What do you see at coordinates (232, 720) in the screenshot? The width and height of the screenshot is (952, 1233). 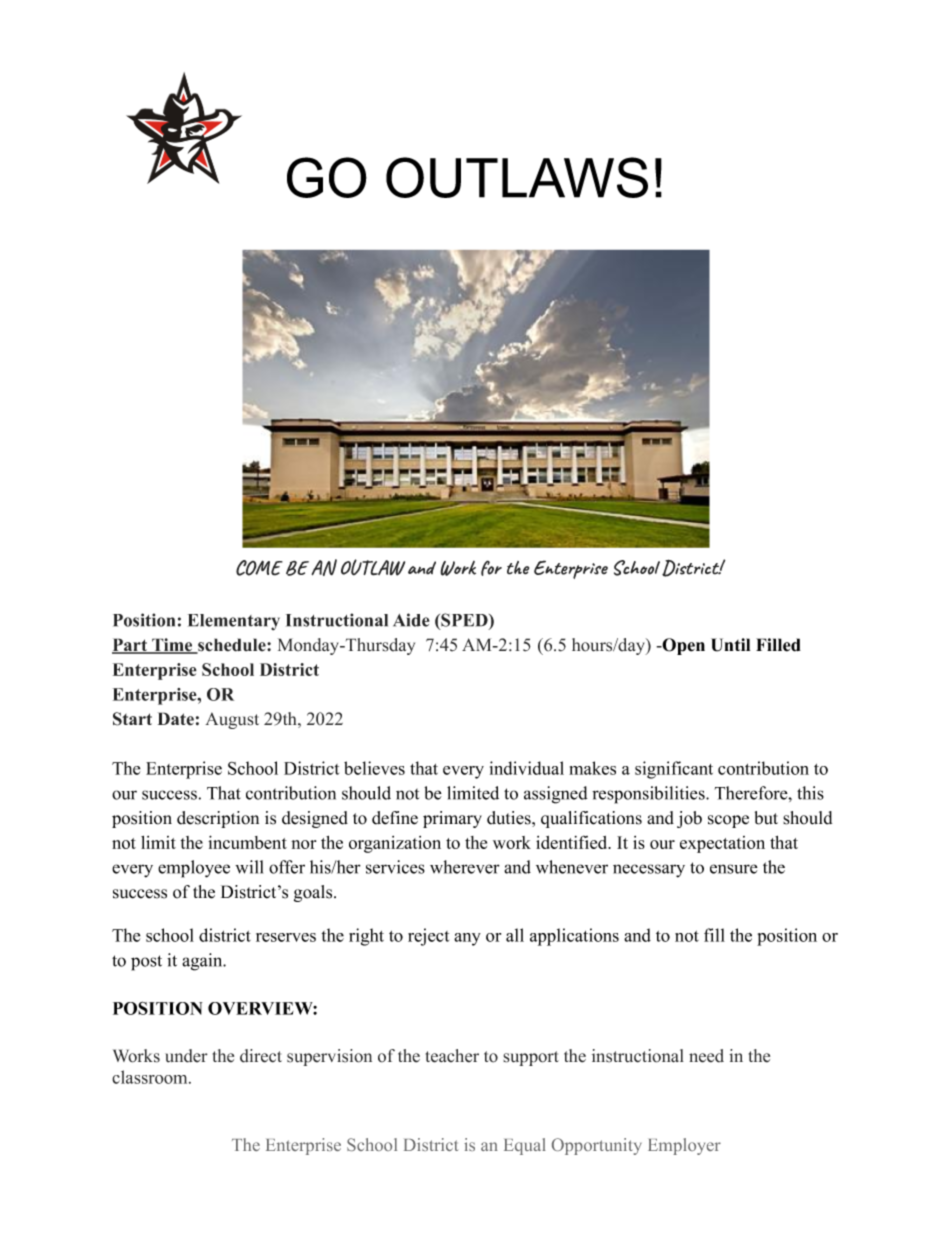 I see `August` at bounding box center [232, 720].
